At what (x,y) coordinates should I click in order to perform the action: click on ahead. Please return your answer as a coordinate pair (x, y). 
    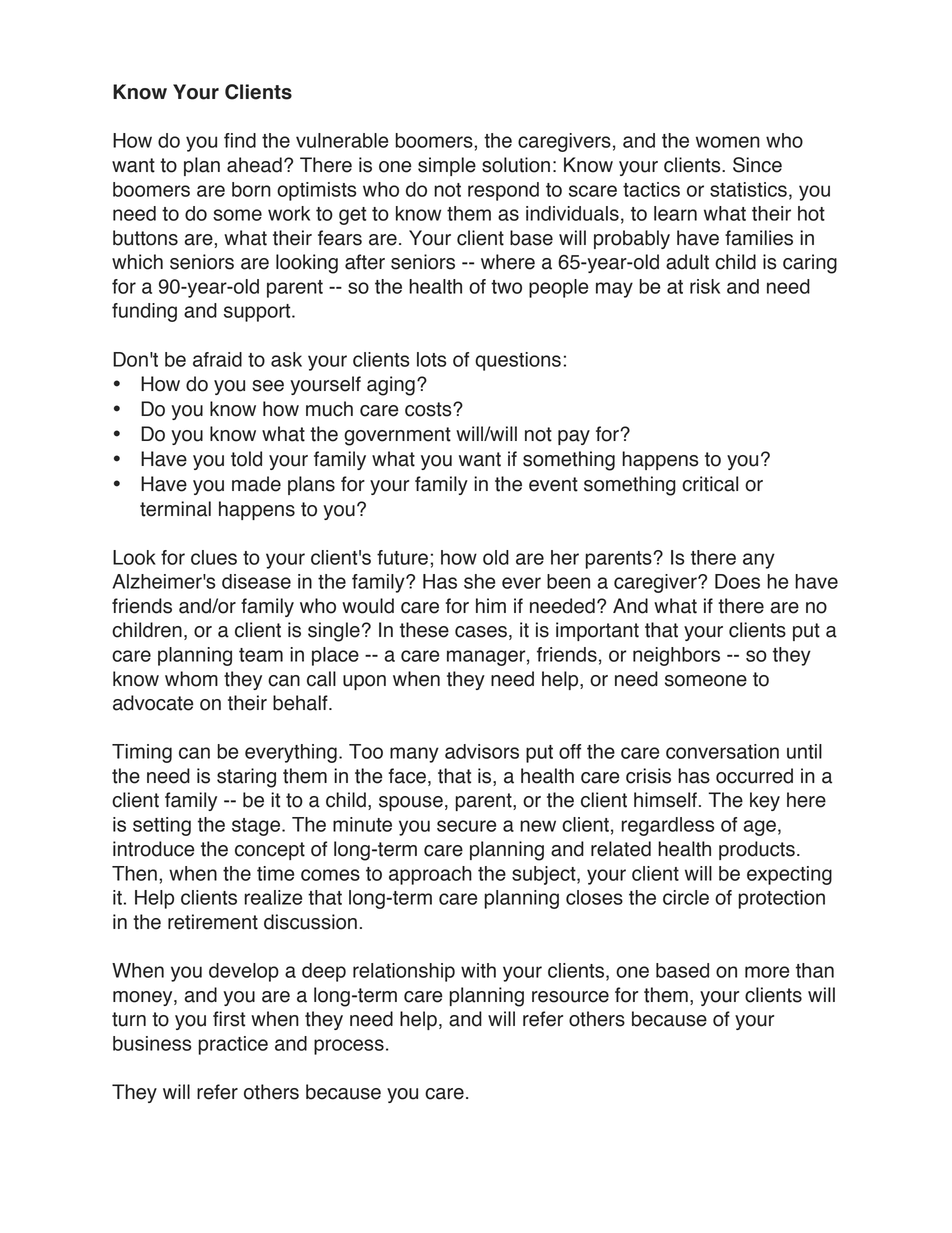
    Looking at the image, I should click on (254, 165).
